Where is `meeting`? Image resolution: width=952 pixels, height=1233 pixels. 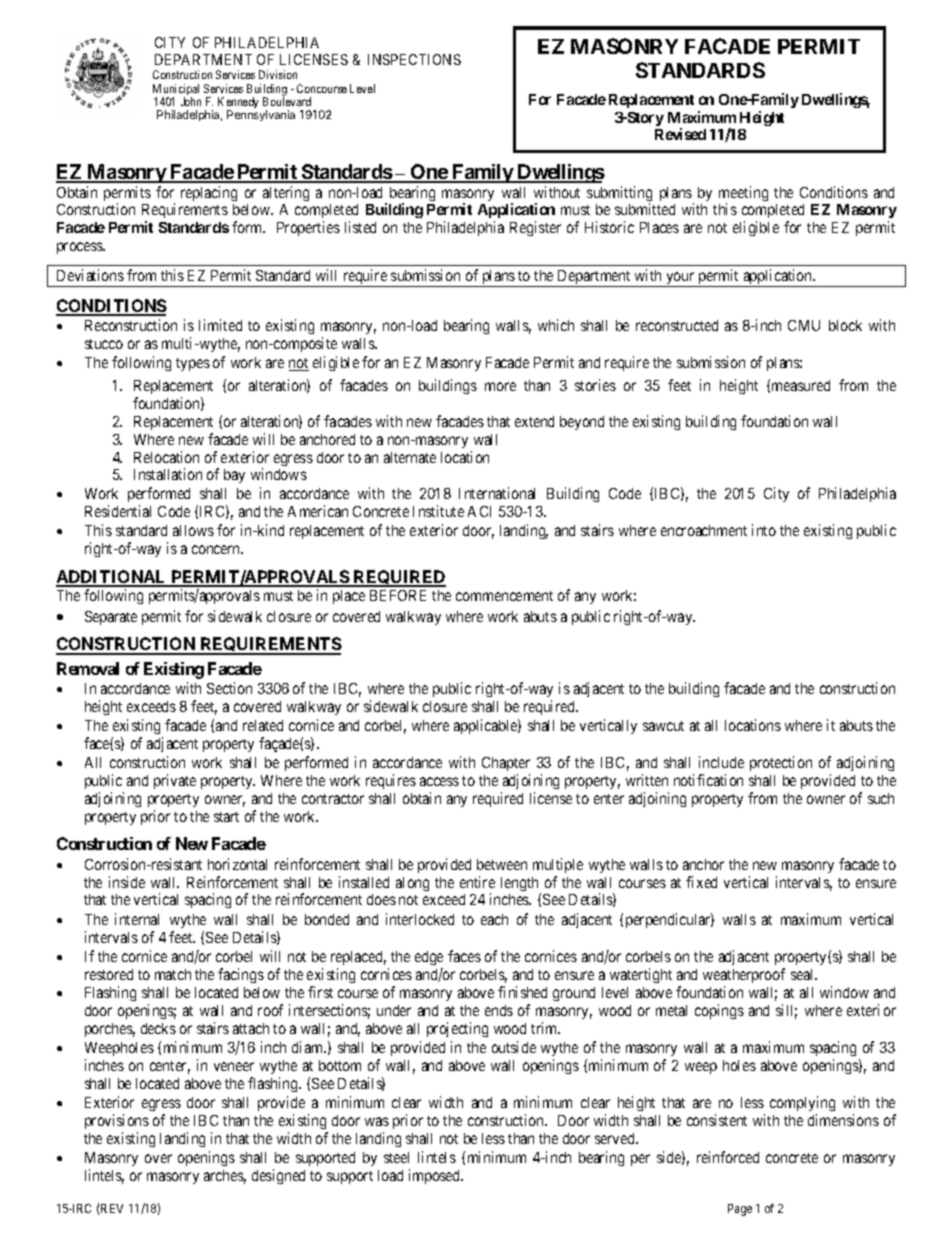 meeting is located at coordinates (743, 195).
